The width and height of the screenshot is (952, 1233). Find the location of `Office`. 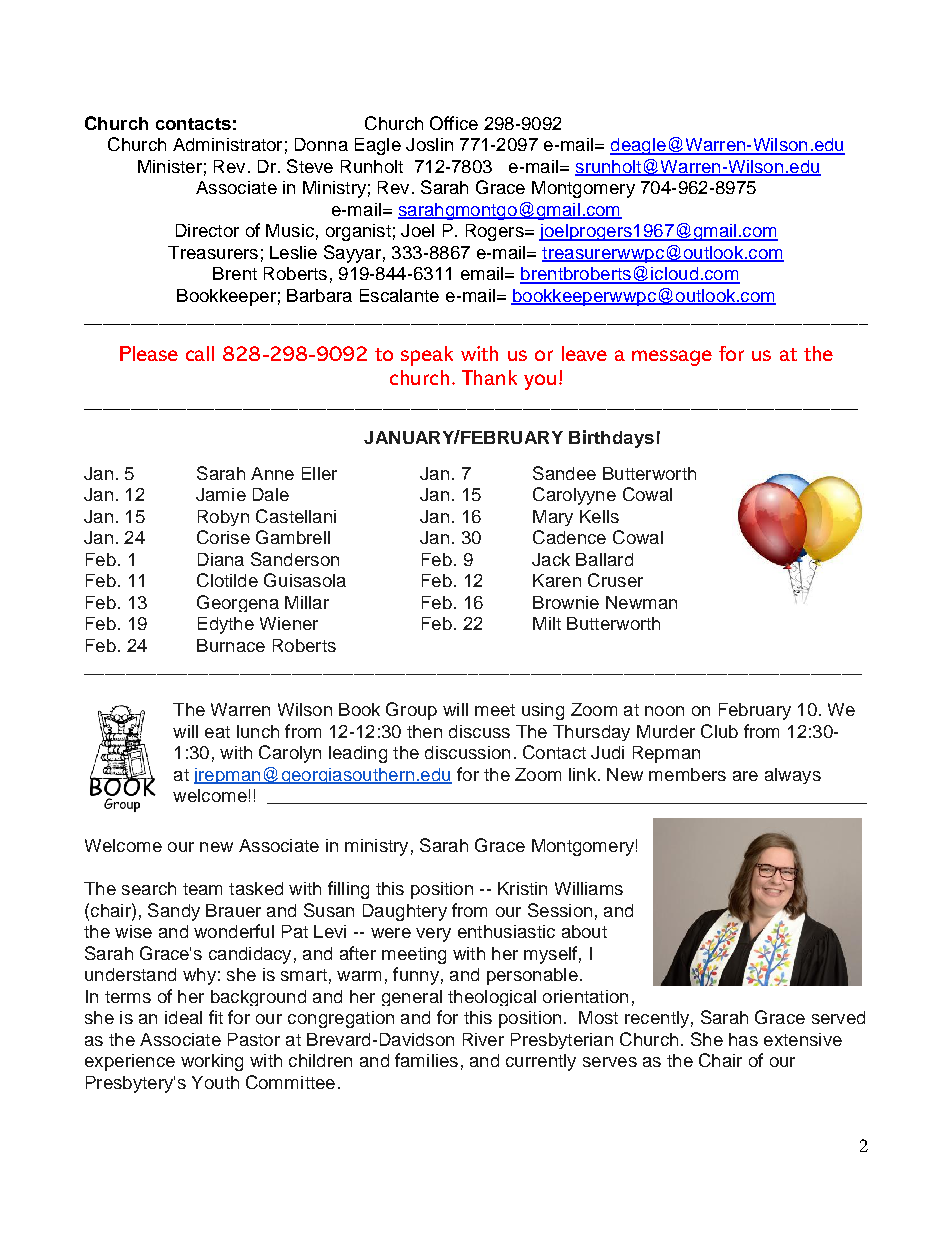

Office is located at coordinates (454, 123).
